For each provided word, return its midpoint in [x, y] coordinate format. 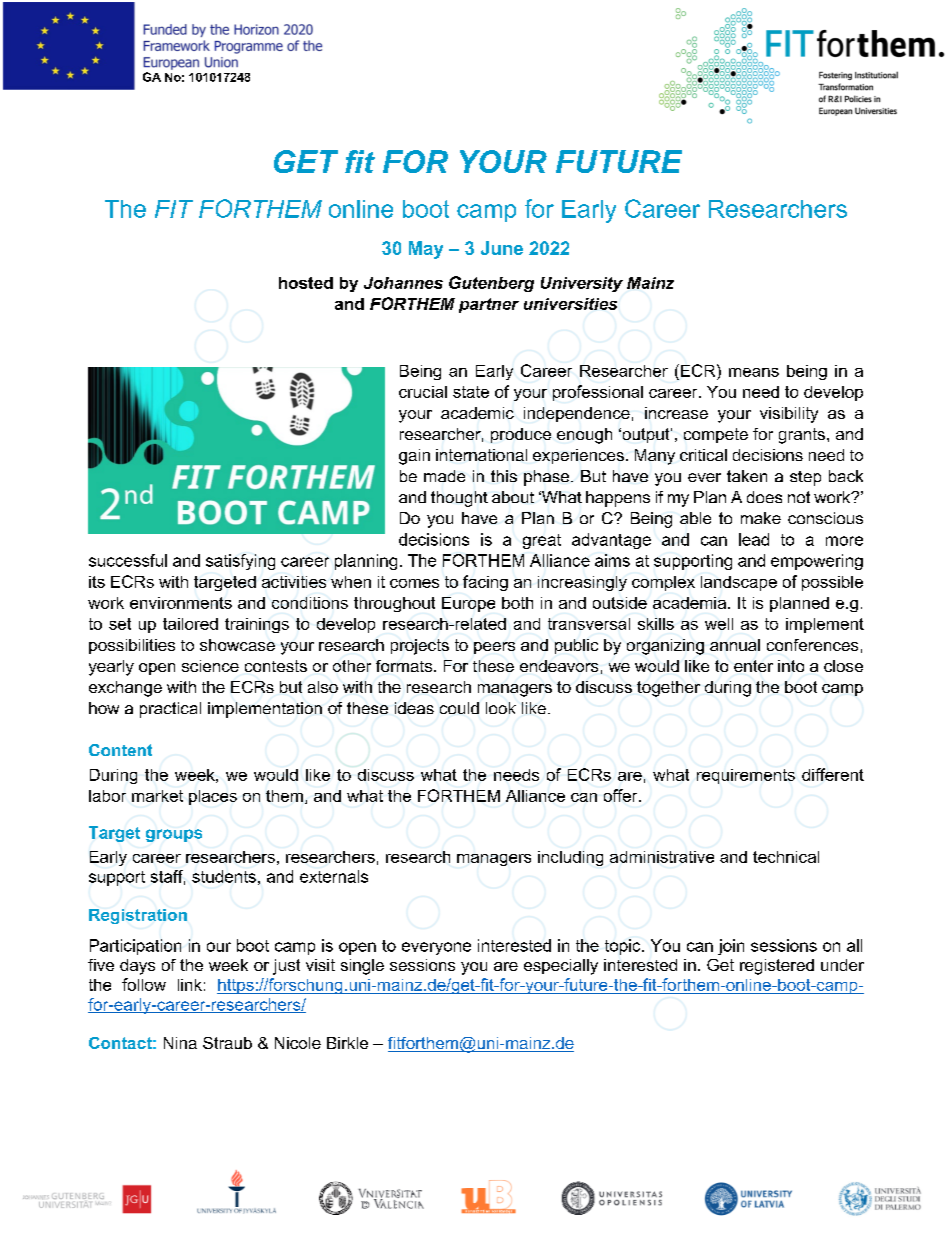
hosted [306, 283]
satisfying [240, 562]
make [761, 518]
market [157, 796]
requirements [746, 776]
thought [459, 499]
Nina [180, 1043]
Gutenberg [491, 284]
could [459, 708]
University [582, 284]
